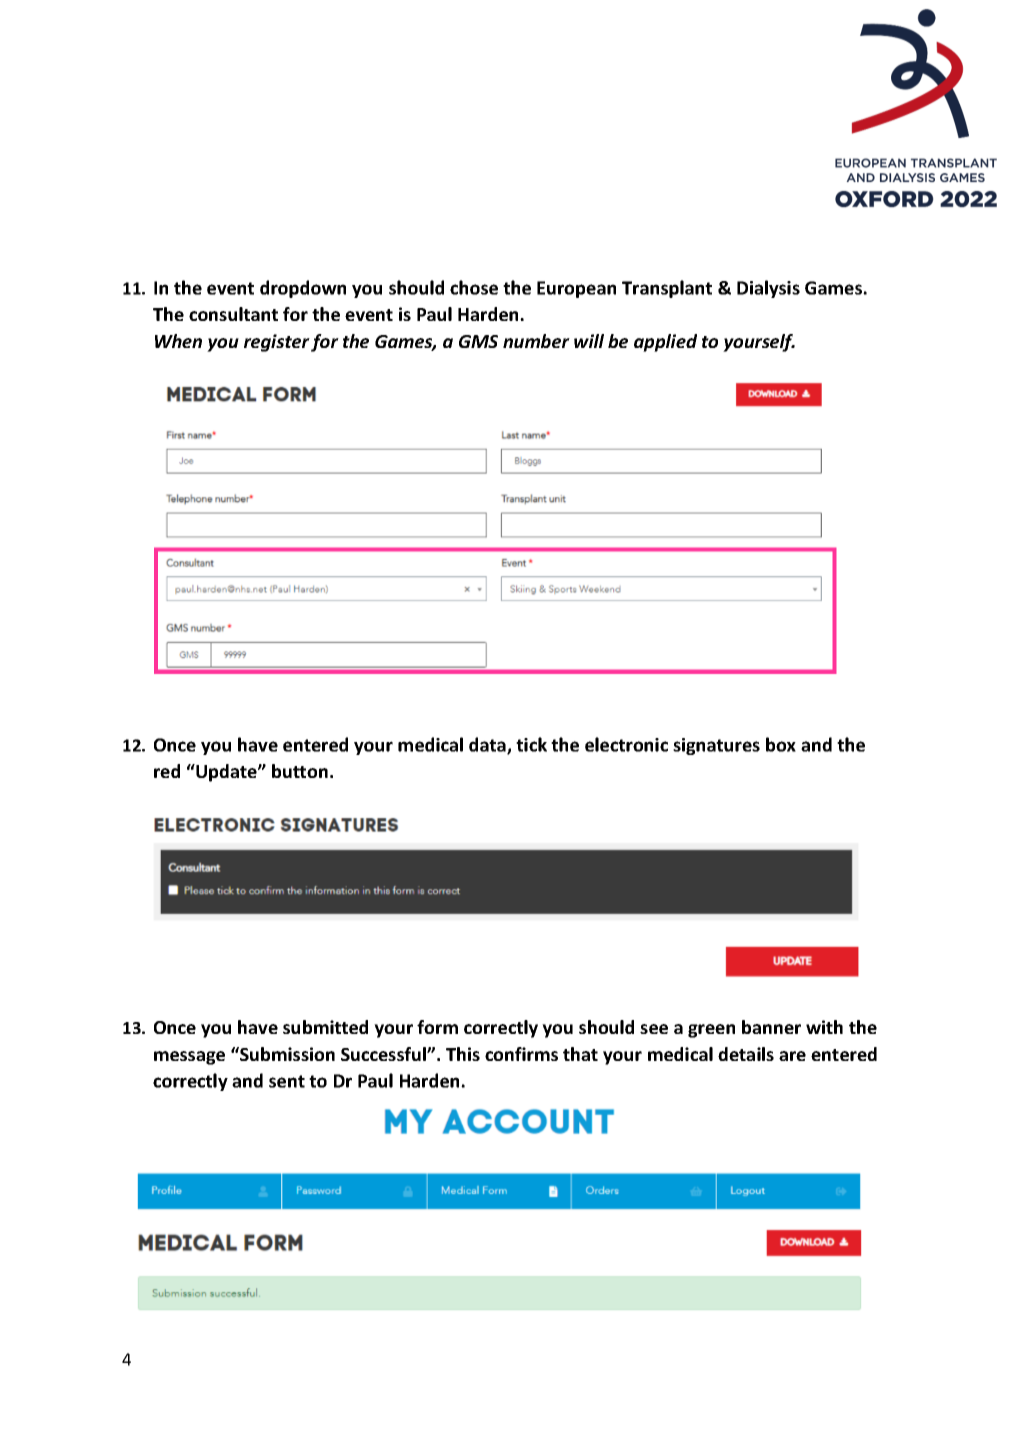 The image size is (1012, 1431). I want to click on GMS, so click(478, 341).
